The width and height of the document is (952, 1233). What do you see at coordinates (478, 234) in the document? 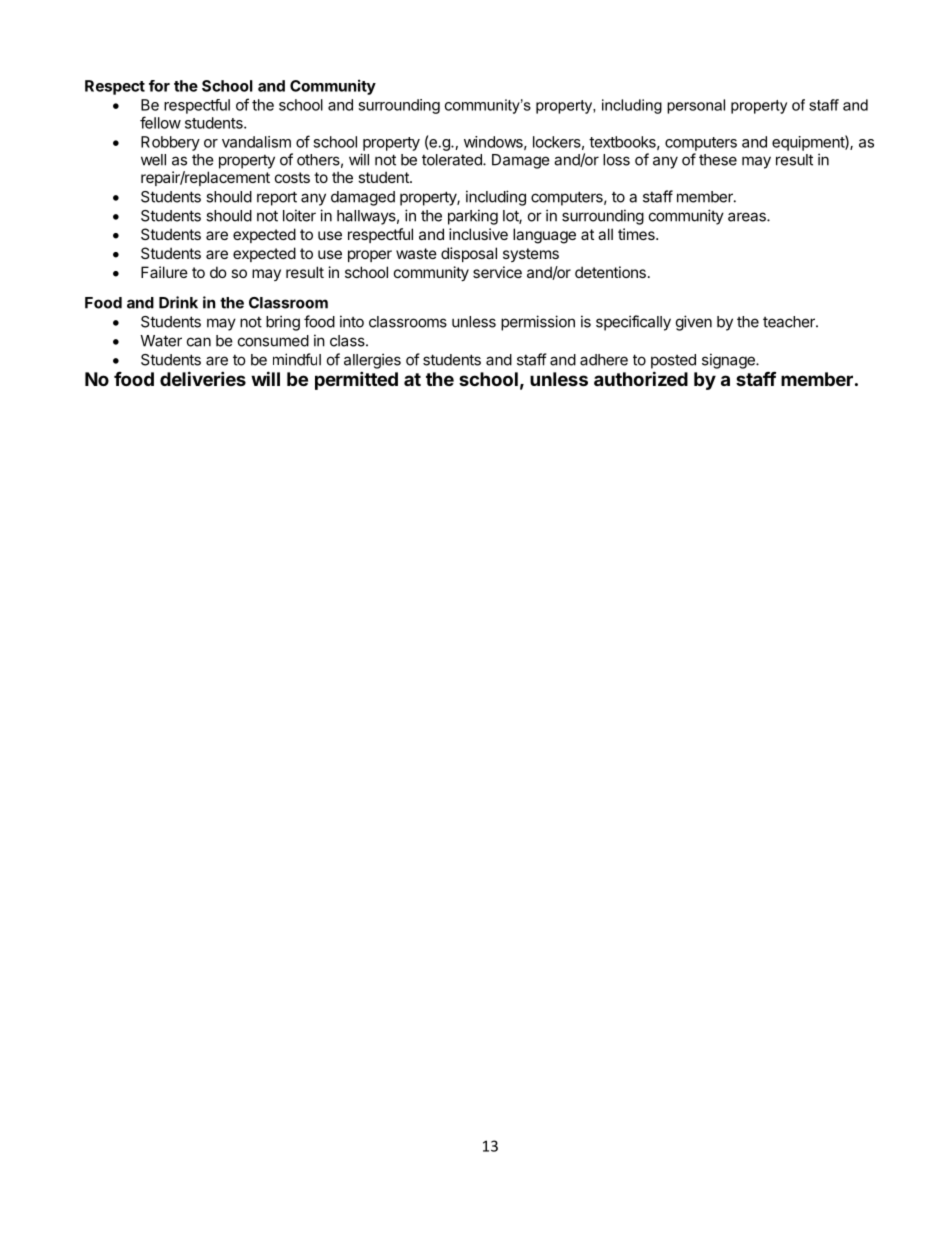
I see `inclusive` at bounding box center [478, 234].
